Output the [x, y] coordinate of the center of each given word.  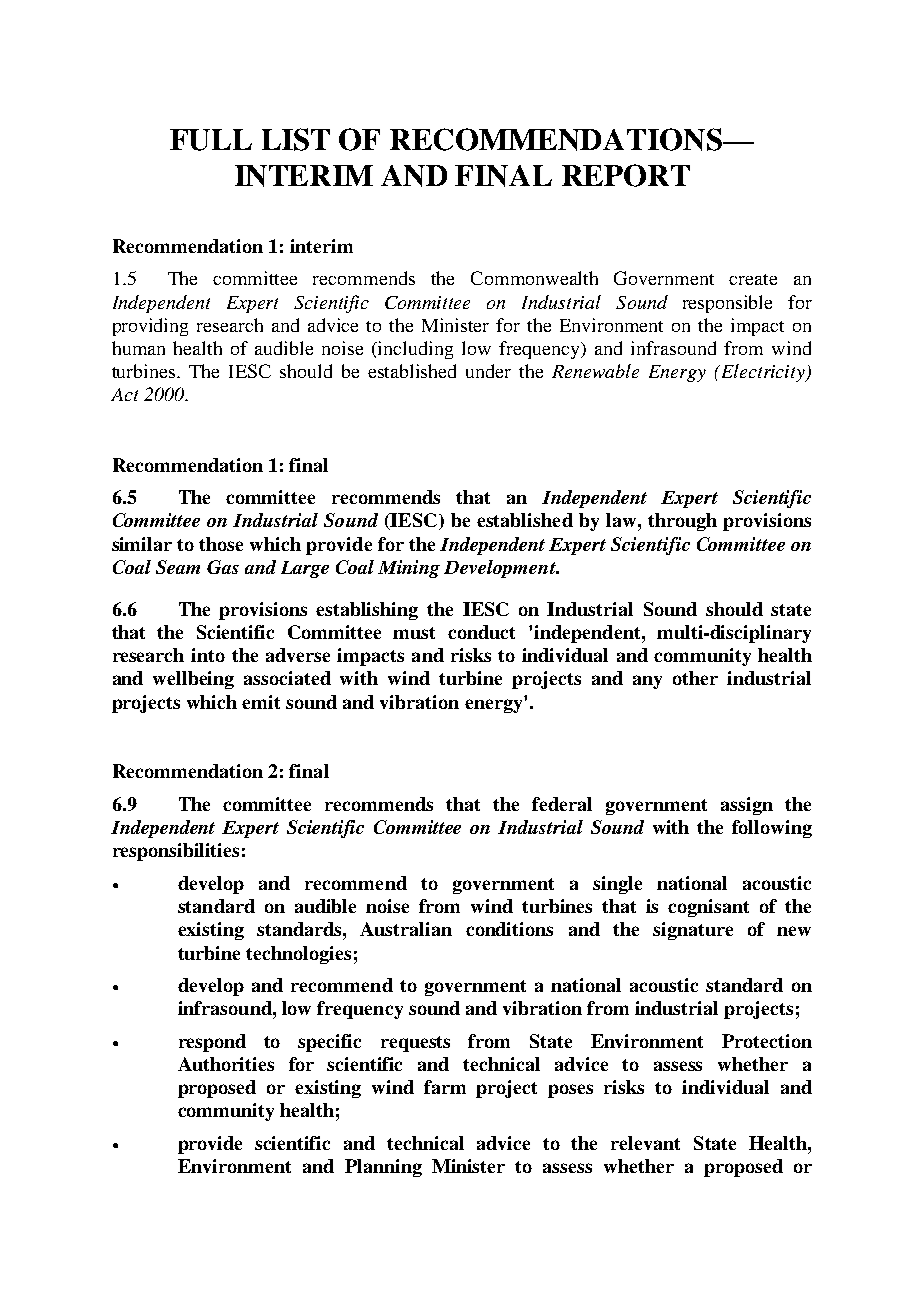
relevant [645, 1143]
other [695, 678]
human [138, 348]
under [488, 371]
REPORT [626, 175]
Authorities [226, 1064]
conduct [481, 632]
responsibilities [176, 852]
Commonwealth [534, 278]
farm [445, 1087]
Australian [406, 929]
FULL [211, 140]
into [208, 655]
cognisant [708, 908]
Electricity [763, 373]
